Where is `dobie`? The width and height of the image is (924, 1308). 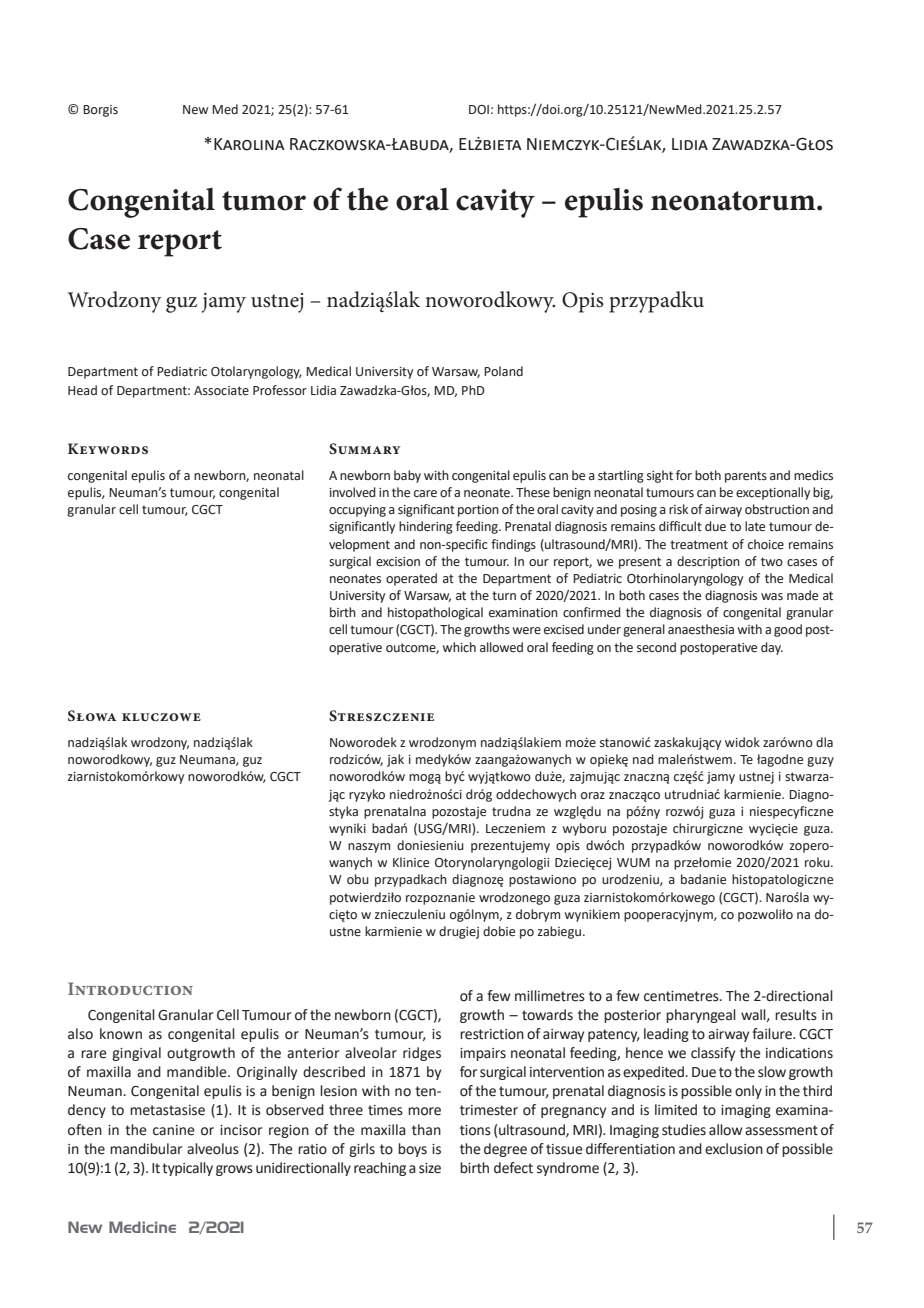 dobie is located at coordinates (499, 931).
